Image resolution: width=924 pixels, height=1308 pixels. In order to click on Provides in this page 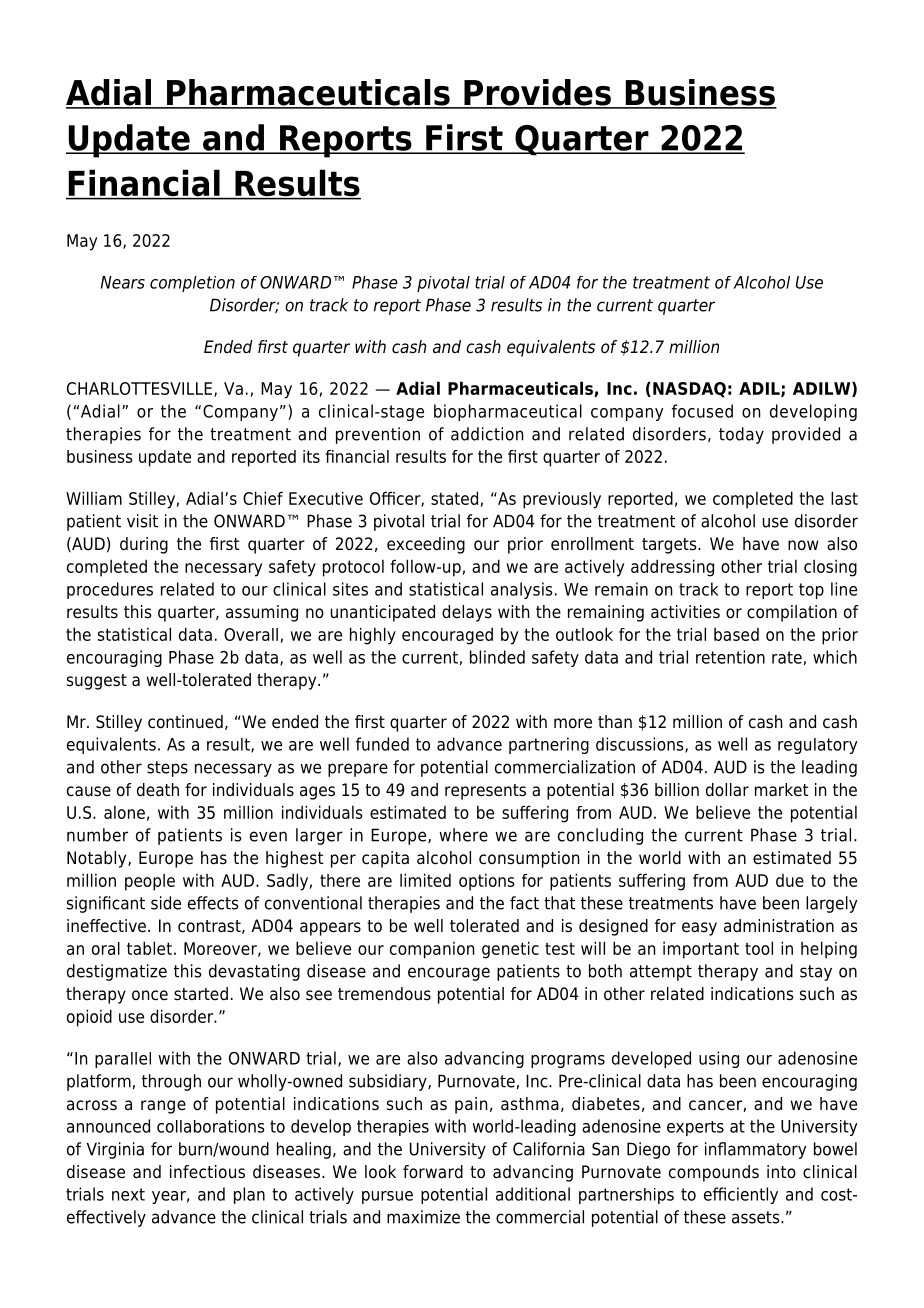, I will do `click(537, 93)`.
